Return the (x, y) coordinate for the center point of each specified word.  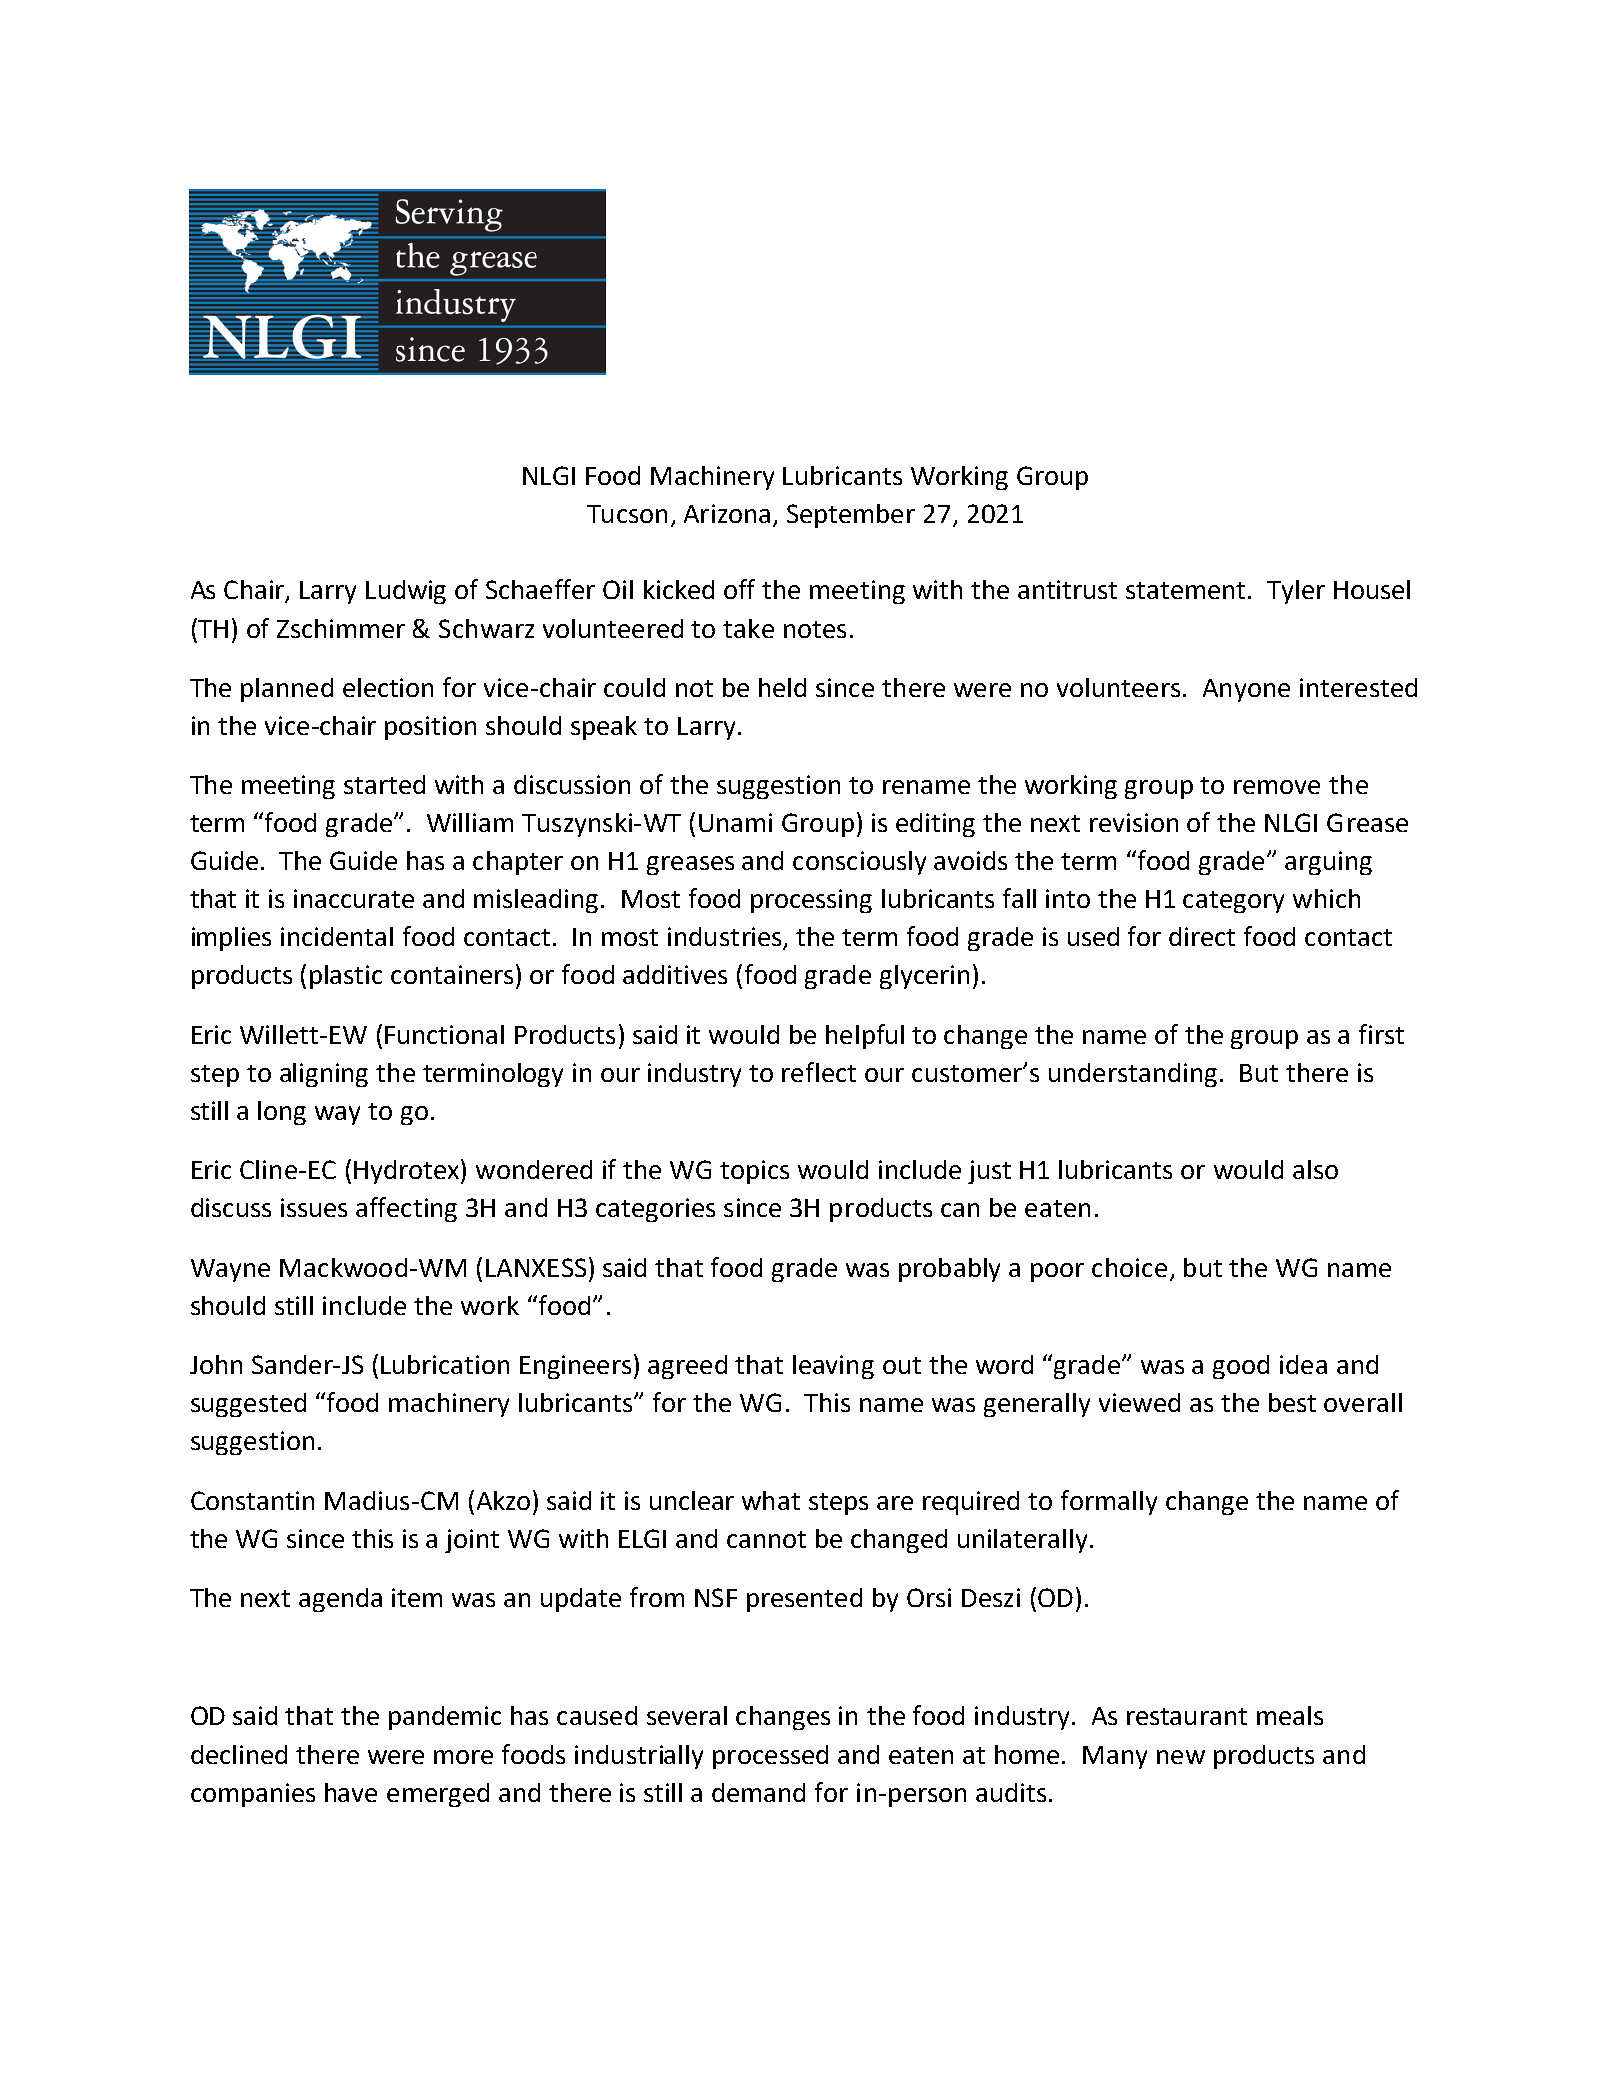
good (1241, 1367)
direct (1202, 936)
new (1181, 1757)
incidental (337, 936)
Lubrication (445, 1364)
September (851, 516)
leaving (833, 1367)
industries (726, 938)
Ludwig (406, 592)
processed (770, 1757)
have (351, 1792)
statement (1187, 590)
